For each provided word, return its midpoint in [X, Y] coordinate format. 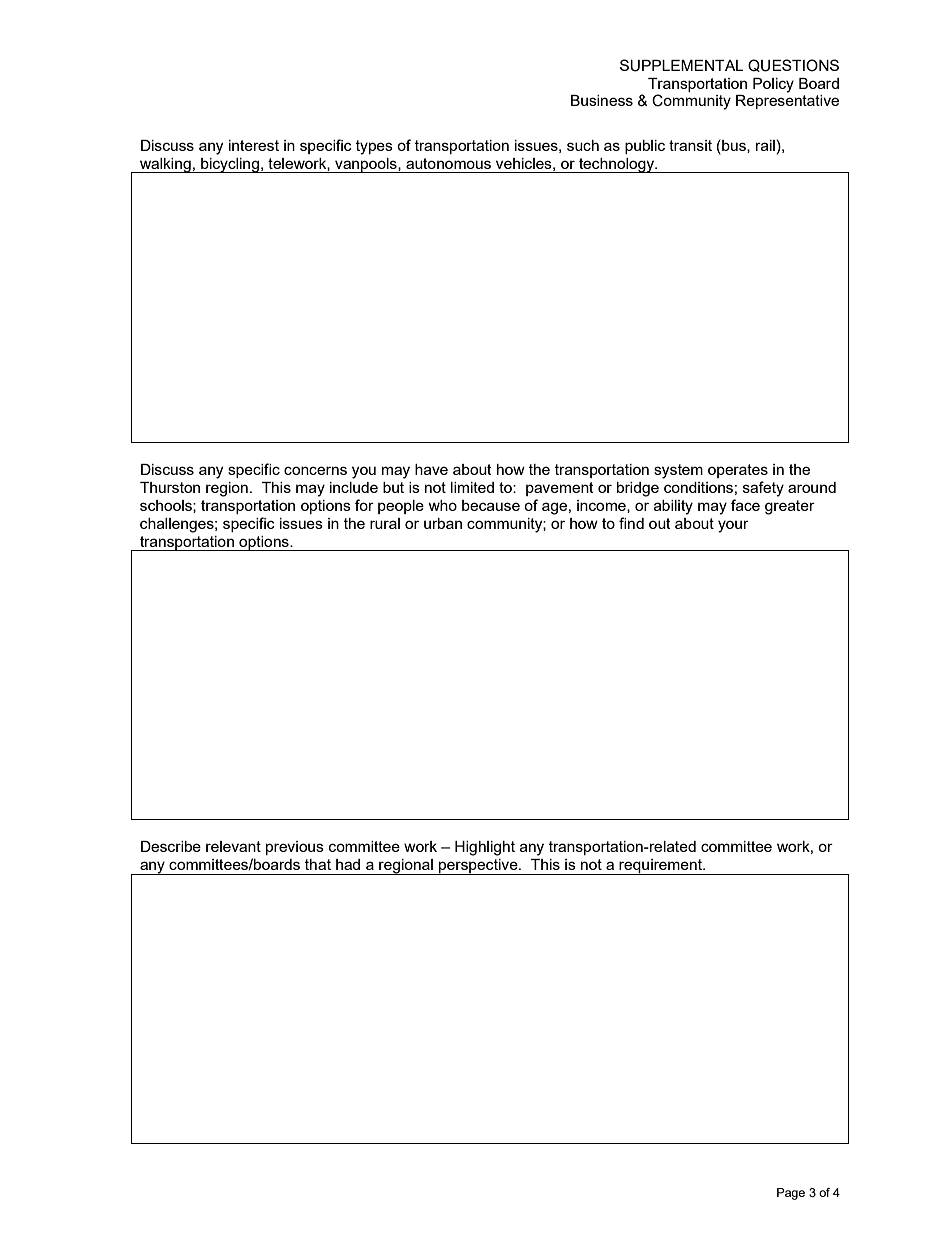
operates [738, 471]
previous [295, 848]
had [348, 864]
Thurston [170, 487]
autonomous [448, 163]
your [733, 526]
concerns [315, 470]
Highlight [485, 848]
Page [791, 1194]
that [318, 864]
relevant [233, 846]
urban [443, 523]
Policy [773, 85]
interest [254, 145]
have [431, 469]
